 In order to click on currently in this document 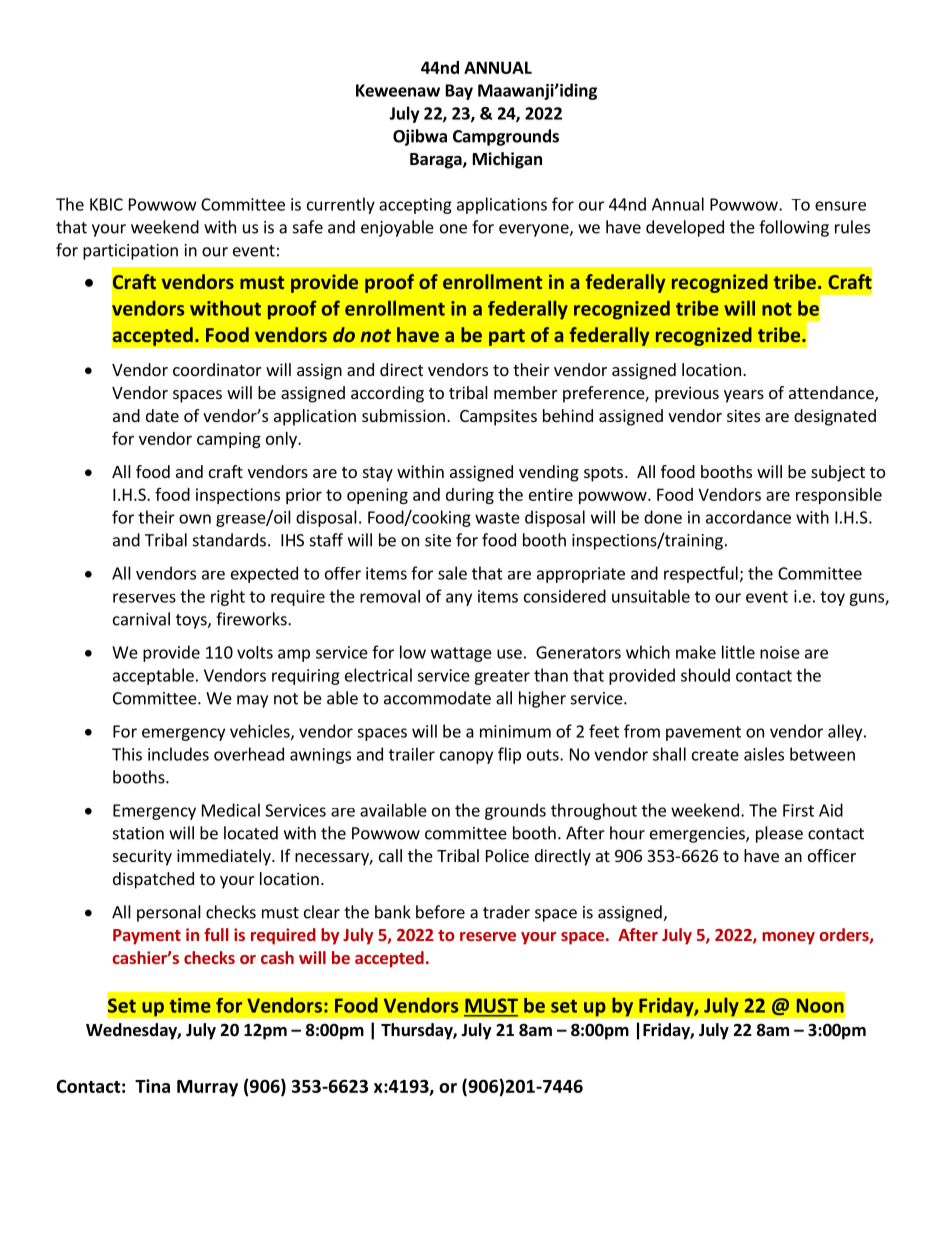, I will do `click(341, 205)`.
